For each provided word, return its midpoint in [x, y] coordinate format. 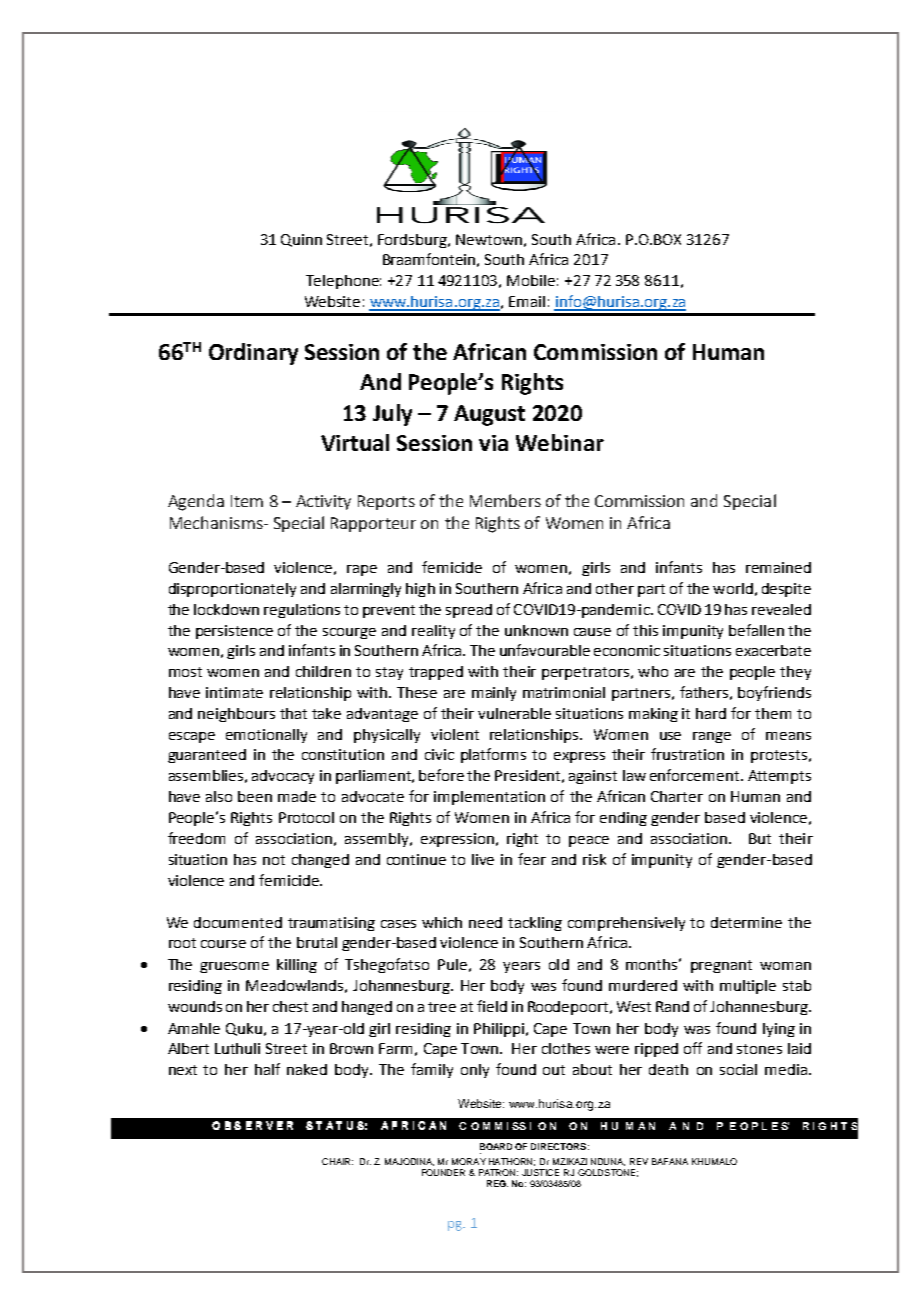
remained [778, 567]
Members [505, 500]
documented [238, 922]
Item [247, 501]
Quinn [301, 240]
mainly [494, 694]
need [485, 922]
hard [711, 713]
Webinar [560, 442]
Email [527, 301]
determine [746, 922]
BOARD [496, 1146]
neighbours [236, 715]
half [267, 1069]
